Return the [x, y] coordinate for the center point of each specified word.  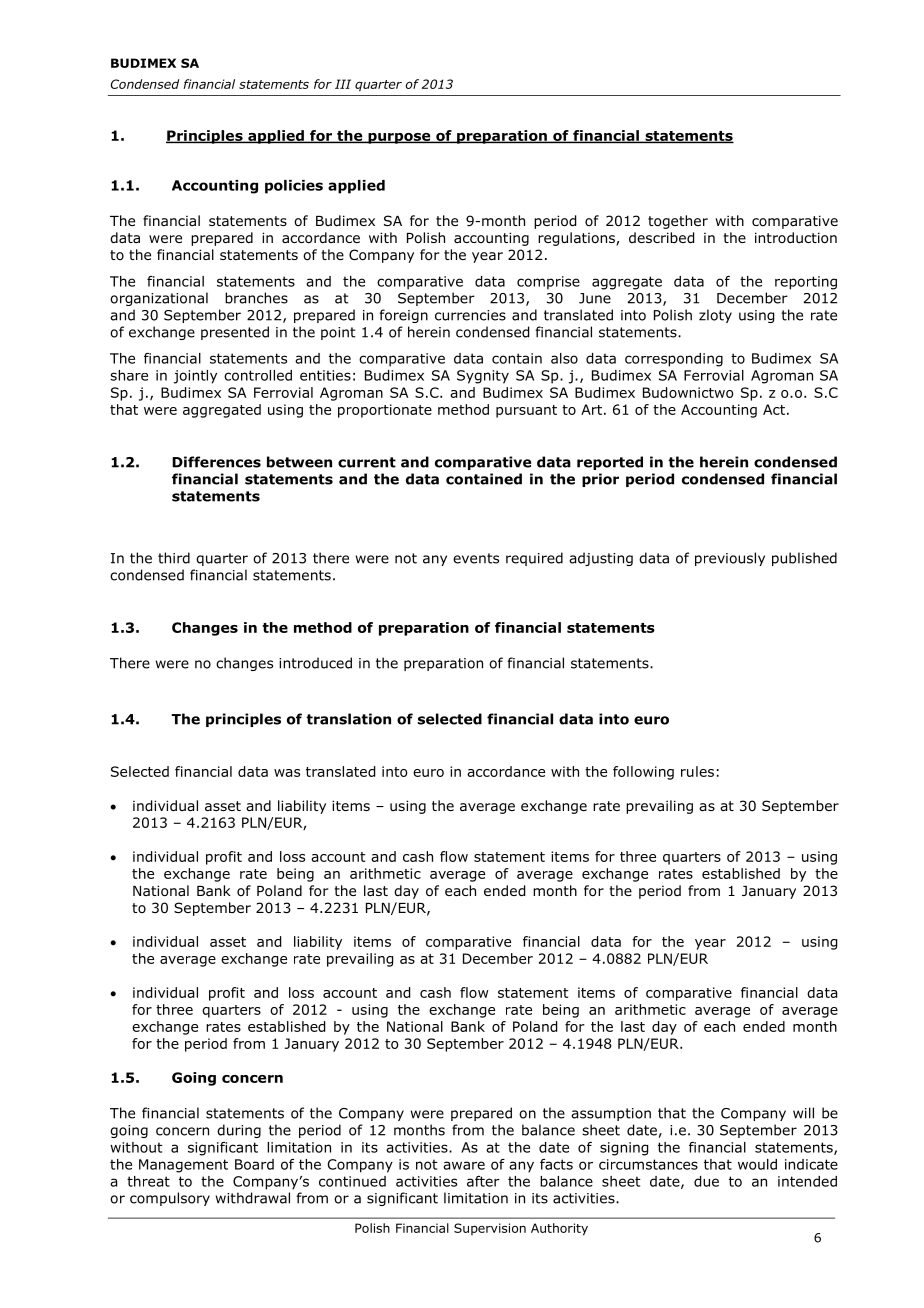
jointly [195, 377]
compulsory [170, 1199]
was [287, 773]
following [643, 773]
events [476, 558]
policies [294, 187]
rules [697, 771]
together [678, 222]
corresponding [674, 360]
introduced [315, 663]
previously [730, 559]
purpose [399, 138]
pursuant [526, 411]
